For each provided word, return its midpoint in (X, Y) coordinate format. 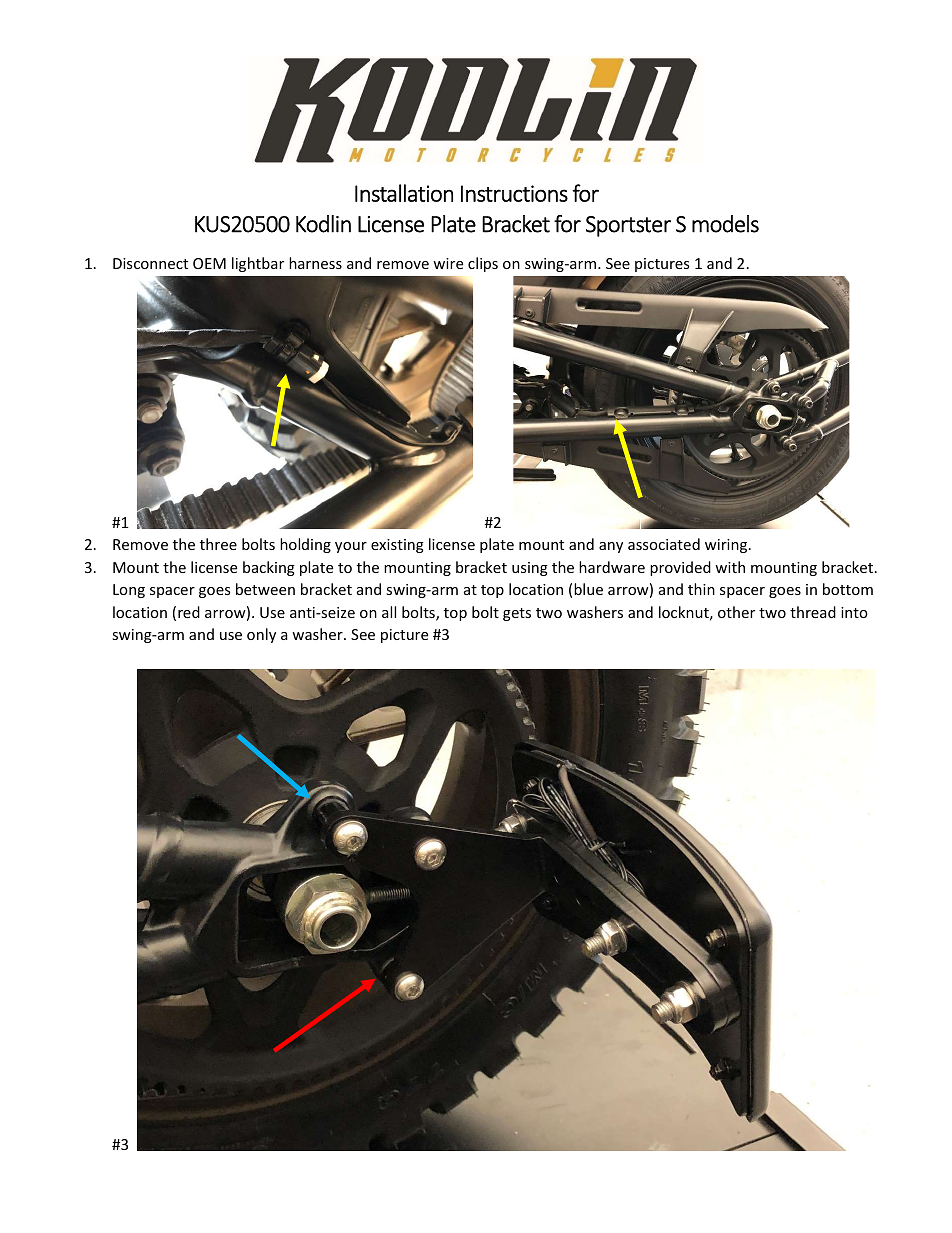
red (189, 612)
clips (483, 264)
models (725, 224)
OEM (209, 263)
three (218, 544)
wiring (727, 546)
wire (448, 263)
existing (397, 546)
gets (517, 614)
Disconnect (150, 263)
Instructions (514, 193)
